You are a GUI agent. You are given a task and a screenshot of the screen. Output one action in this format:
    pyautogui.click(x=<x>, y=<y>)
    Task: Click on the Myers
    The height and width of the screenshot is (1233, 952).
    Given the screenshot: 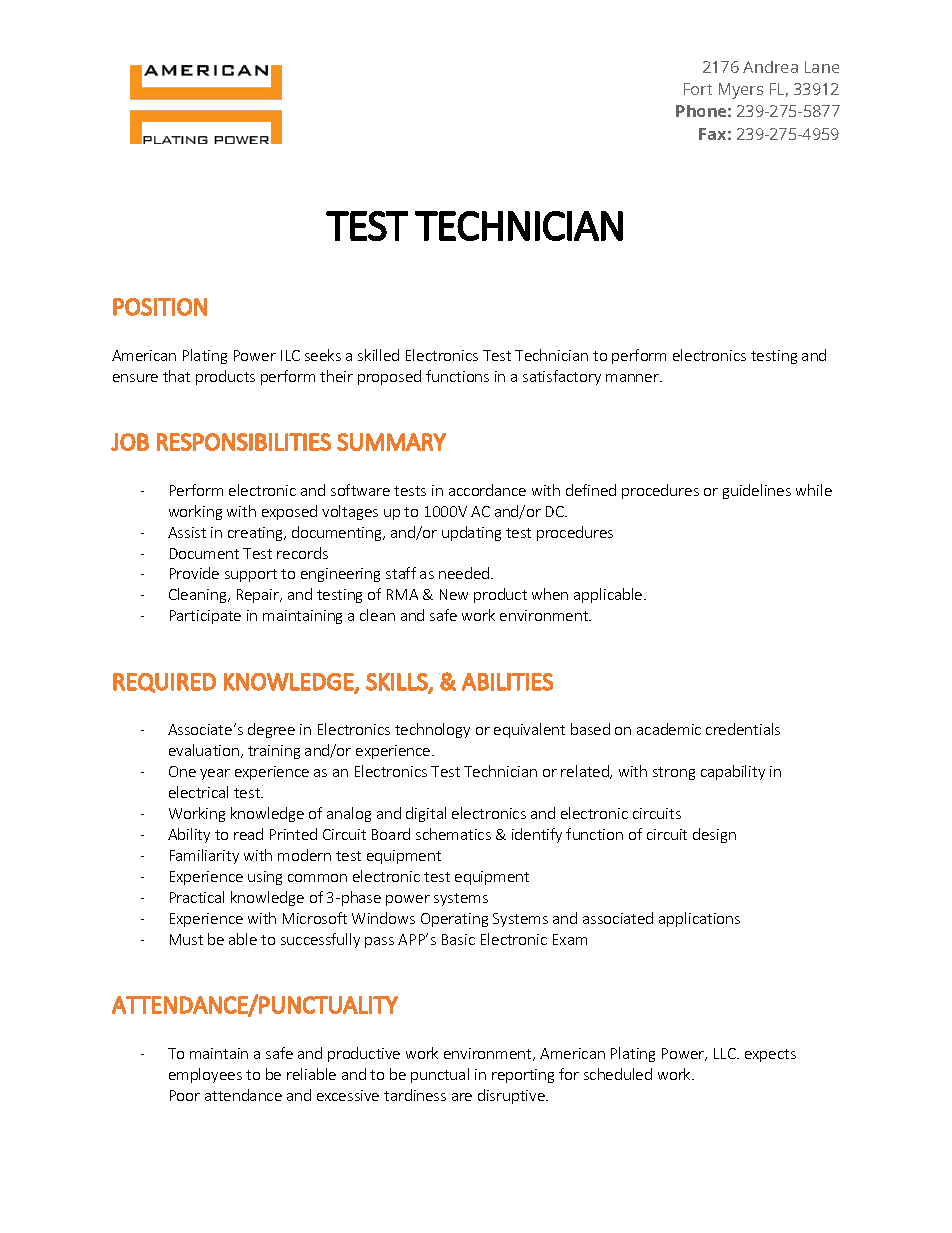 What is the action you would take?
    pyautogui.click(x=741, y=91)
